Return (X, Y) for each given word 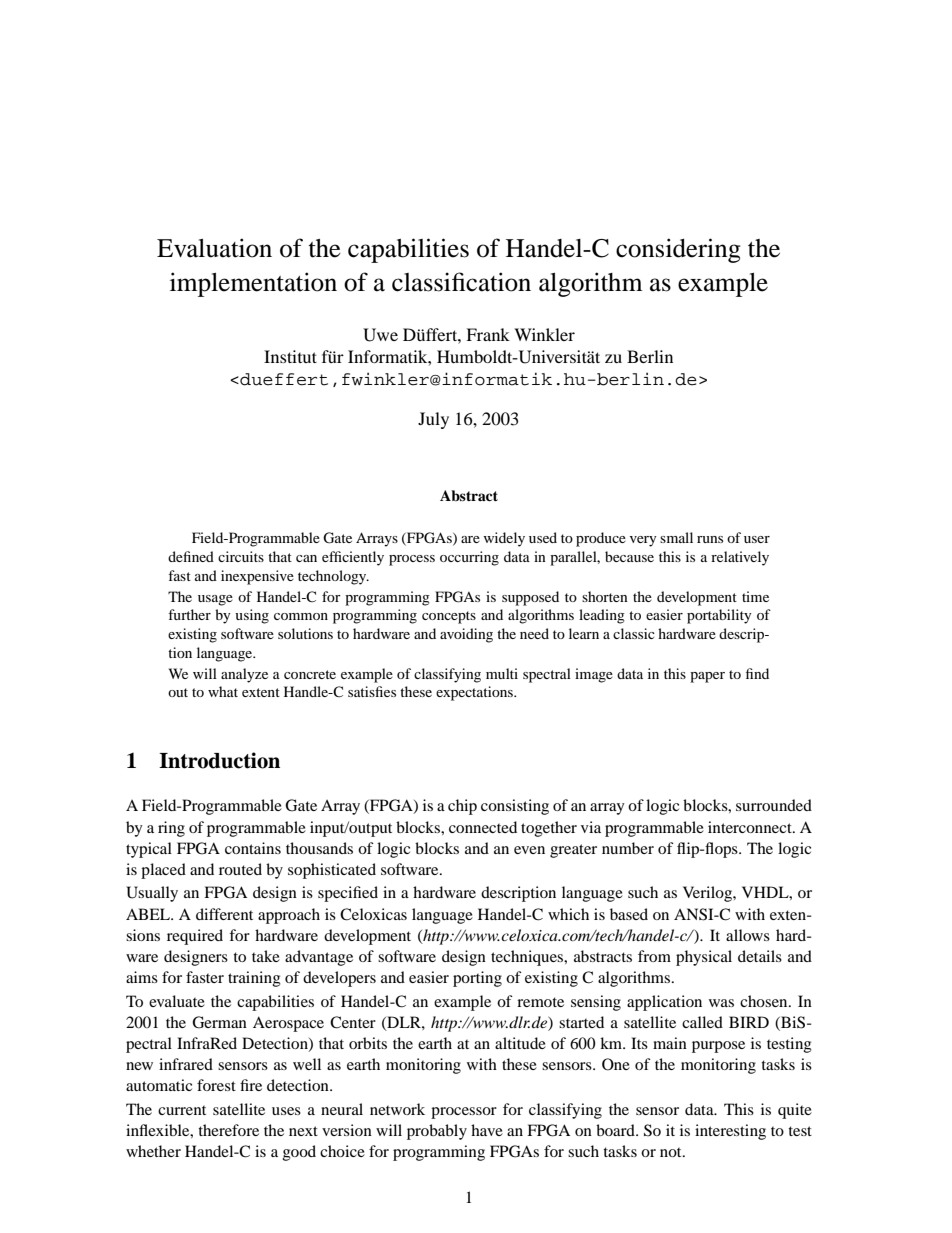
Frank (488, 334)
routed (240, 869)
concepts (449, 617)
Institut (290, 356)
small (676, 537)
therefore (228, 1130)
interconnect (751, 827)
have (487, 1130)
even (529, 850)
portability (719, 616)
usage (215, 600)
